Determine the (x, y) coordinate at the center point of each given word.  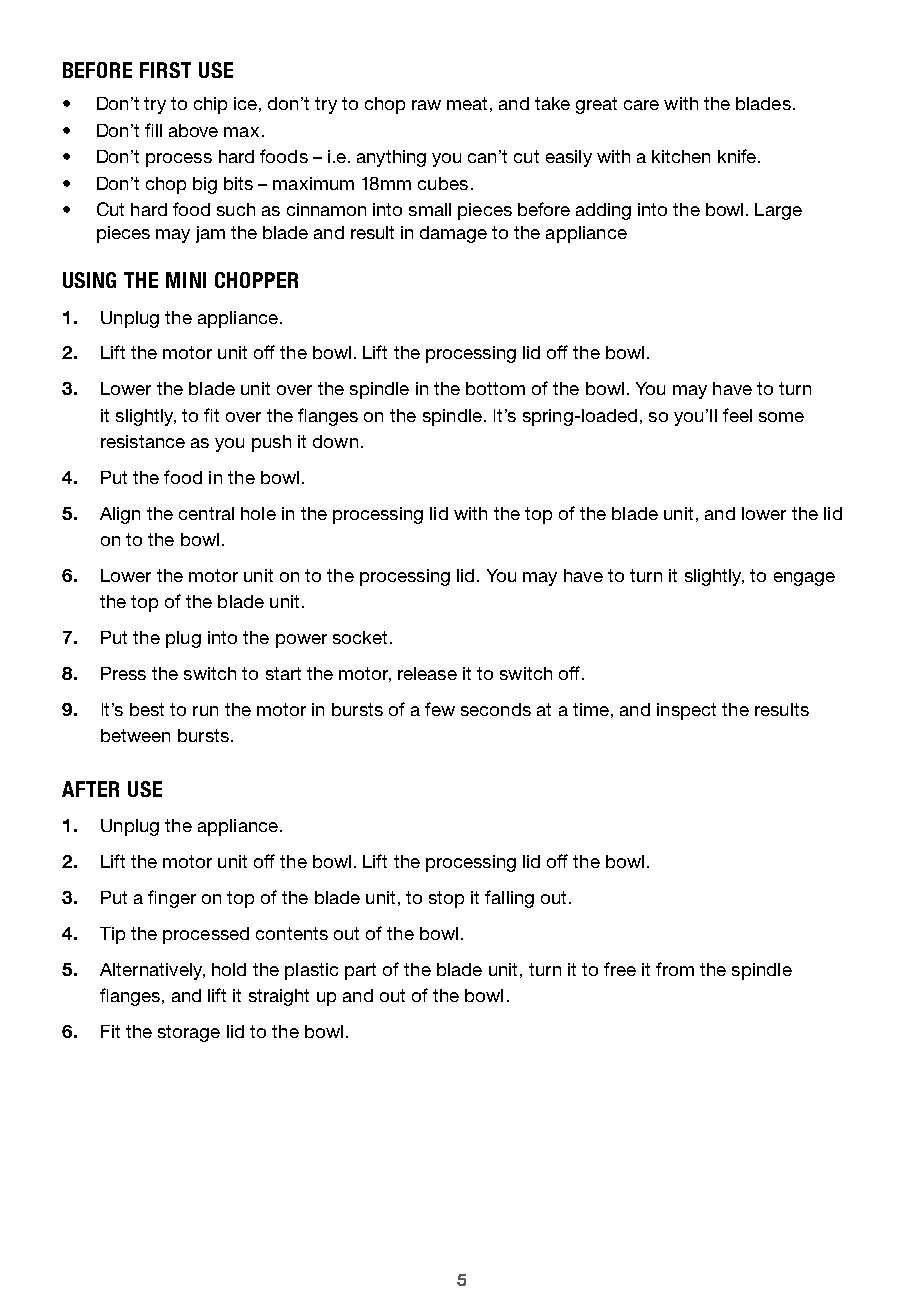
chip (210, 105)
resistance (143, 441)
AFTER (90, 789)
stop (446, 899)
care (641, 105)
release (427, 673)
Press (123, 673)
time (591, 709)
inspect (686, 711)
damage (453, 234)
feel (737, 415)
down (335, 441)
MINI (186, 280)
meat (467, 103)
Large (778, 211)
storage (189, 1033)
